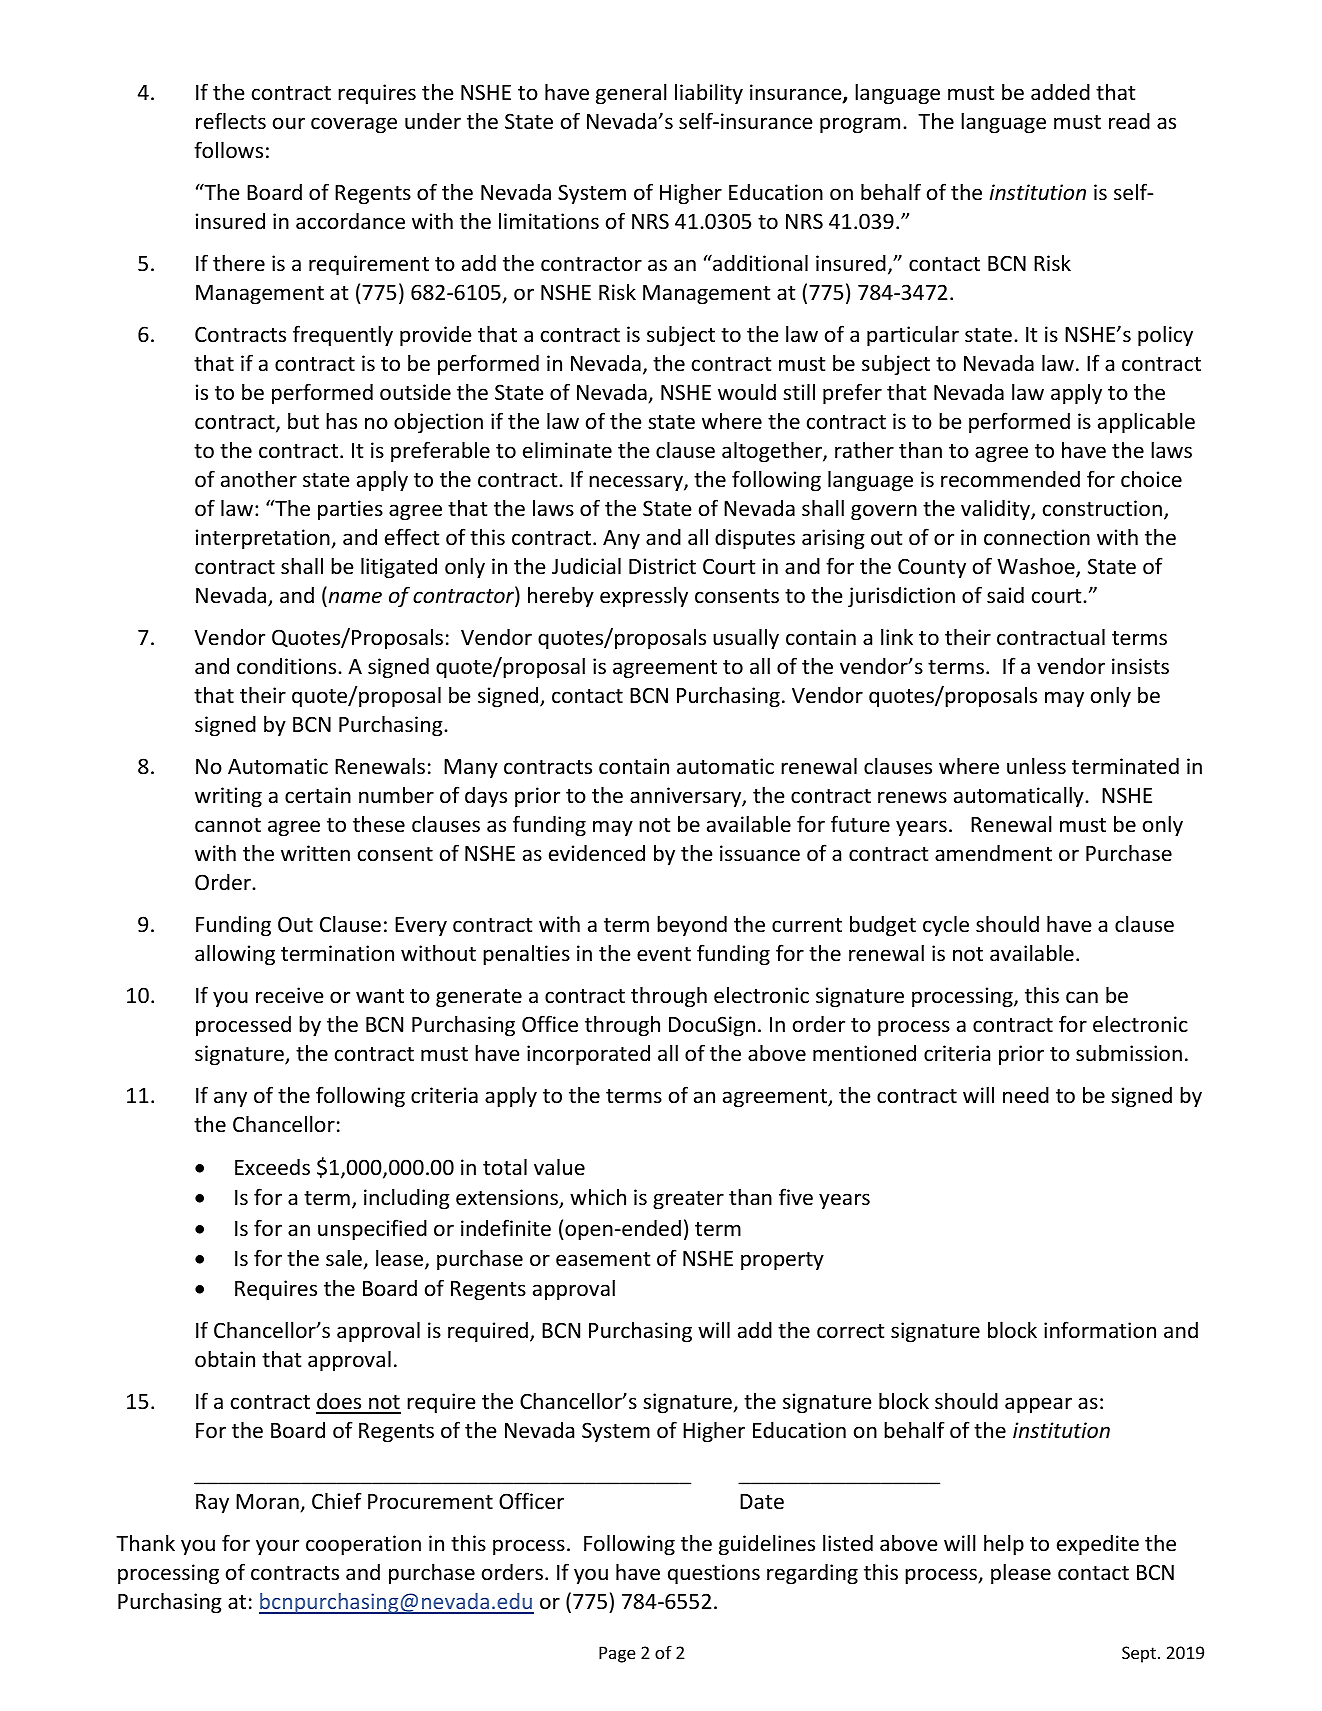  What do you see at coordinates (1060, 92) in the screenshot?
I see `added` at bounding box center [1060, 92].
